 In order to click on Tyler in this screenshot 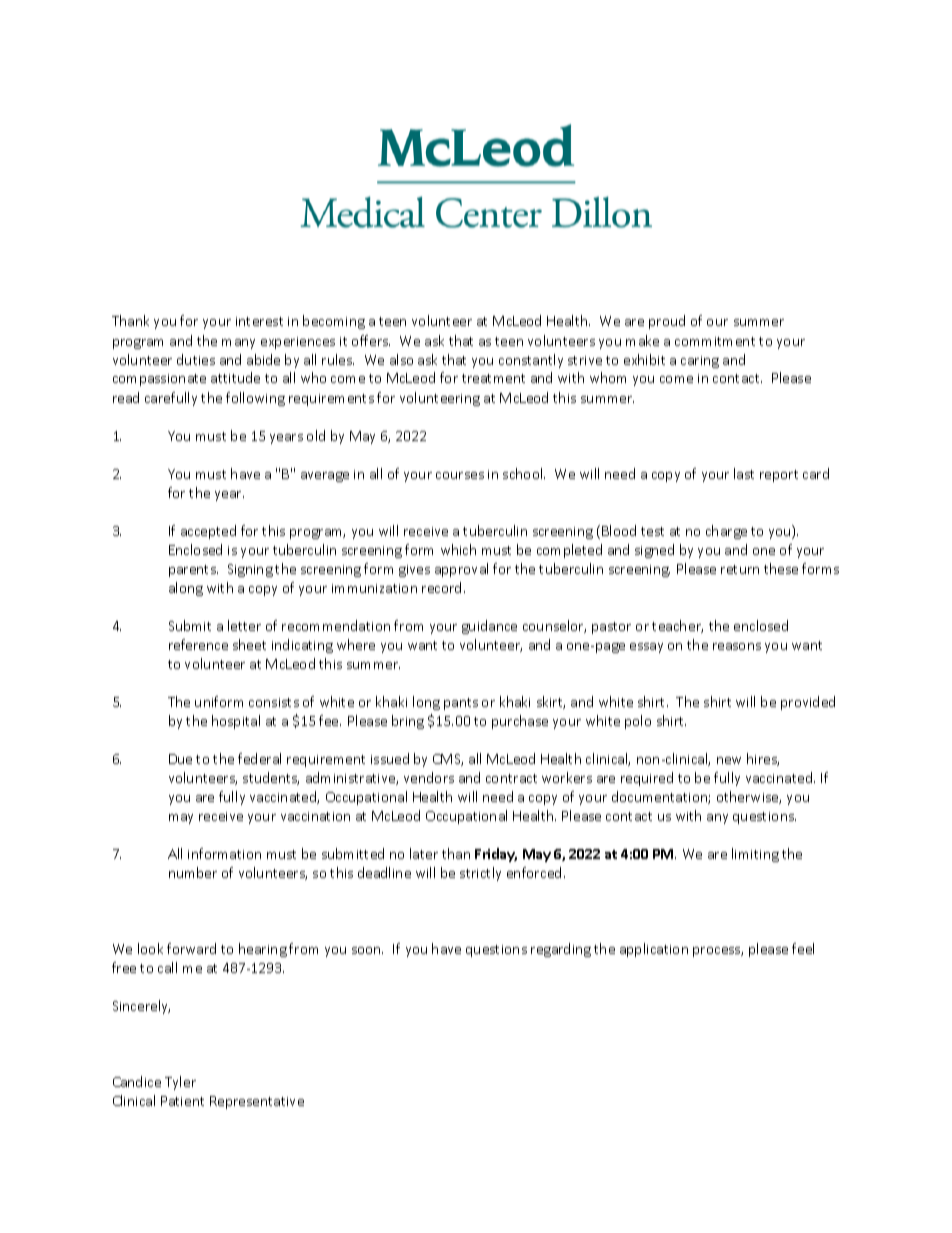, I will do `click(180, 1083)`.
